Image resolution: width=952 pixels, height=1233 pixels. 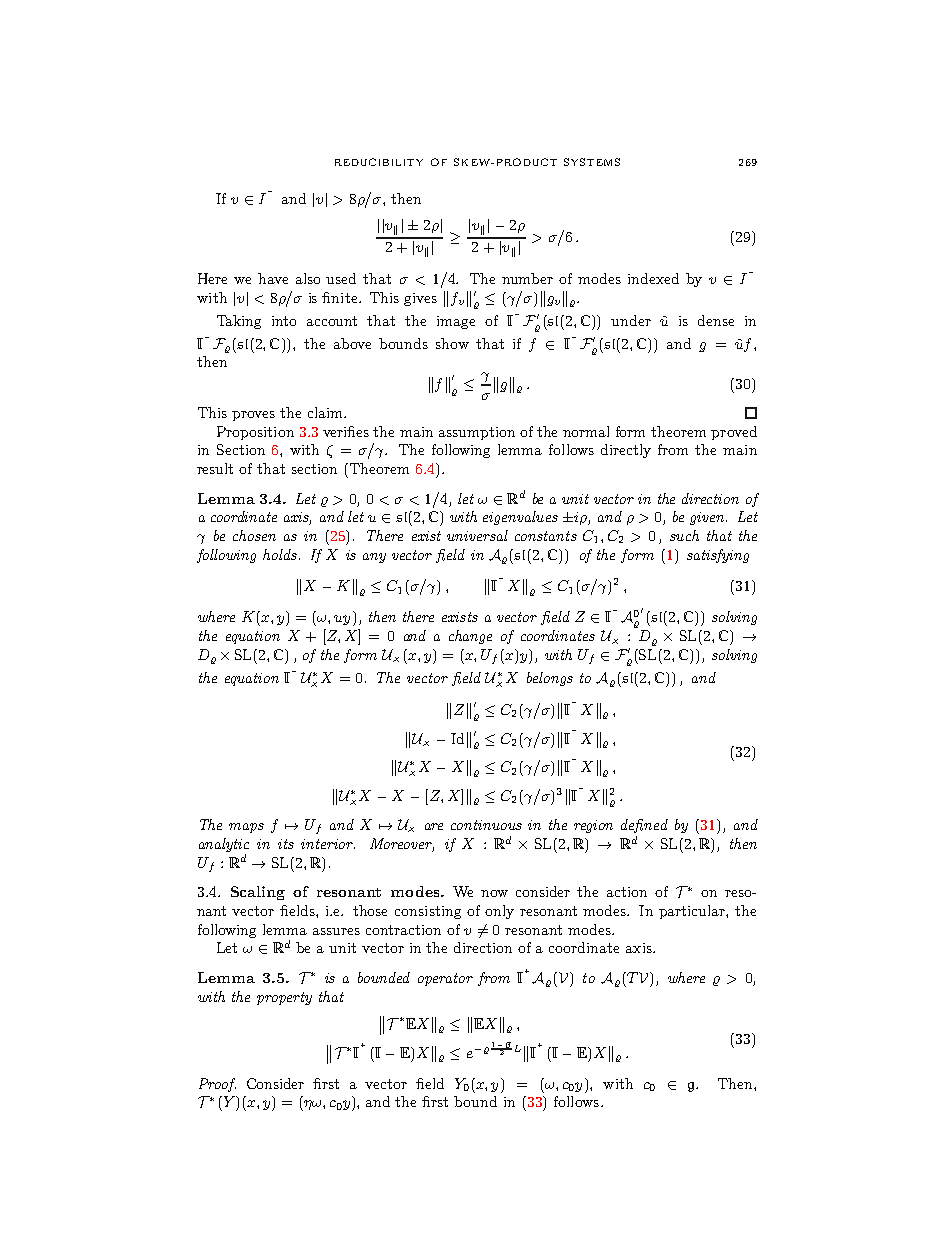 What do you see at coordinates (273, 278) in the document?
I see `have` at bounding box center [273, 278].
